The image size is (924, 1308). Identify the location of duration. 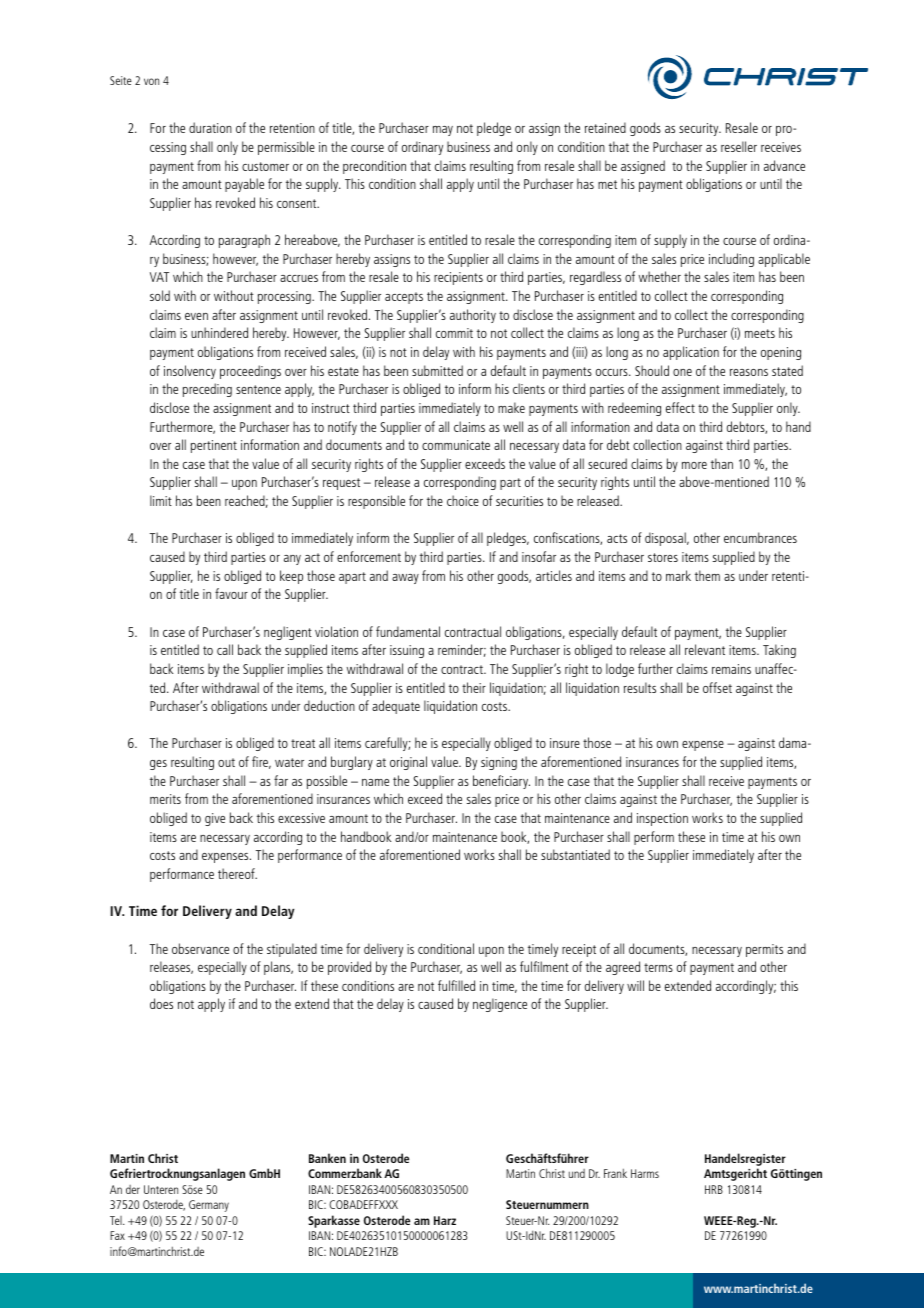
(210, 127).
